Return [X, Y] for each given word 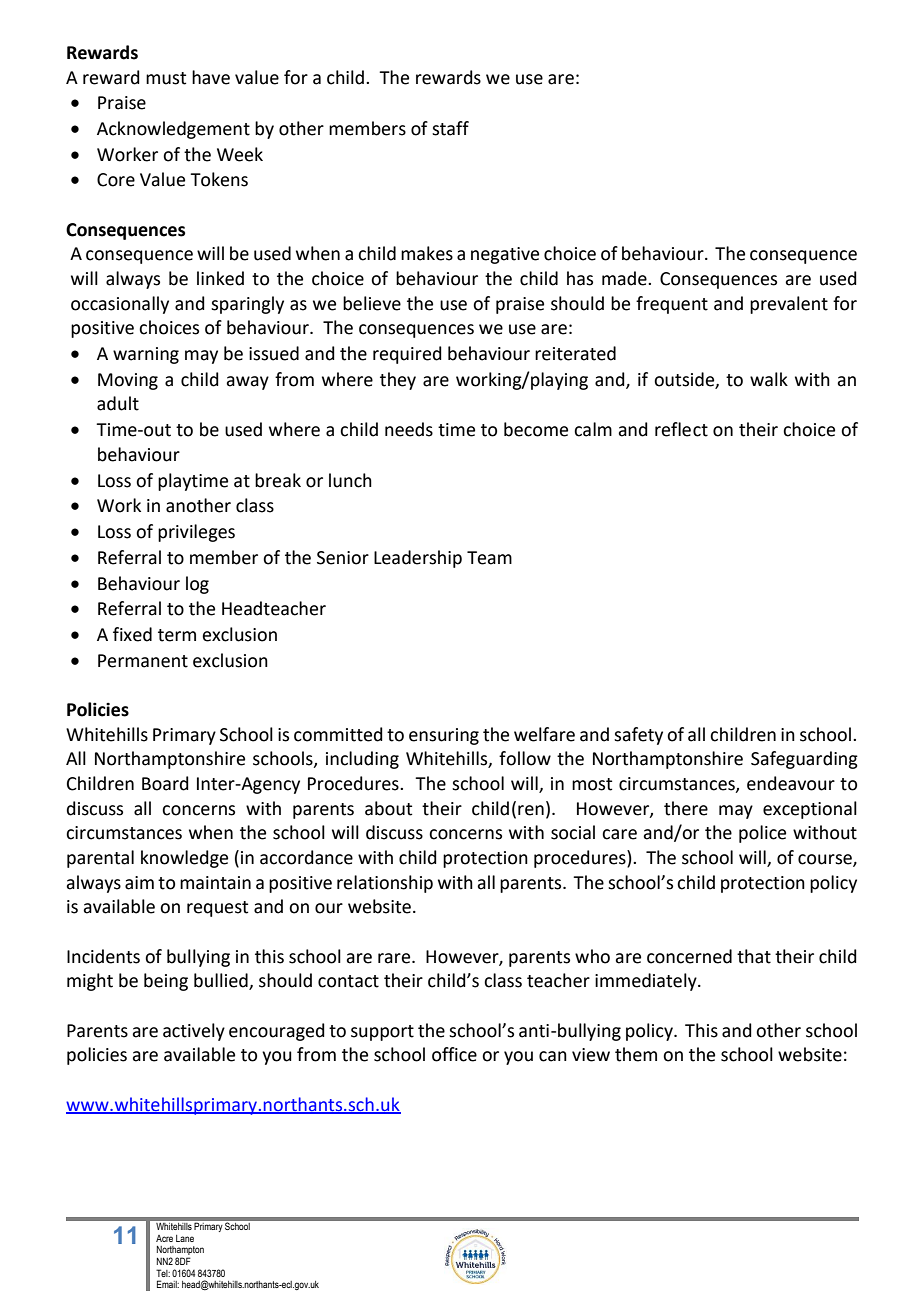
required [407, 355]
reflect [681, 429]
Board [165, 783]
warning [146, 355]
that [754, 956]
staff [450, 128]
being [166, 982]
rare [395, 958]
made [625, 278]
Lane [185, 1238]
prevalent [789, 305]
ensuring [444, 736]
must [166, 78]
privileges [196, 533]
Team [489, 558]
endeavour [791, 783]
